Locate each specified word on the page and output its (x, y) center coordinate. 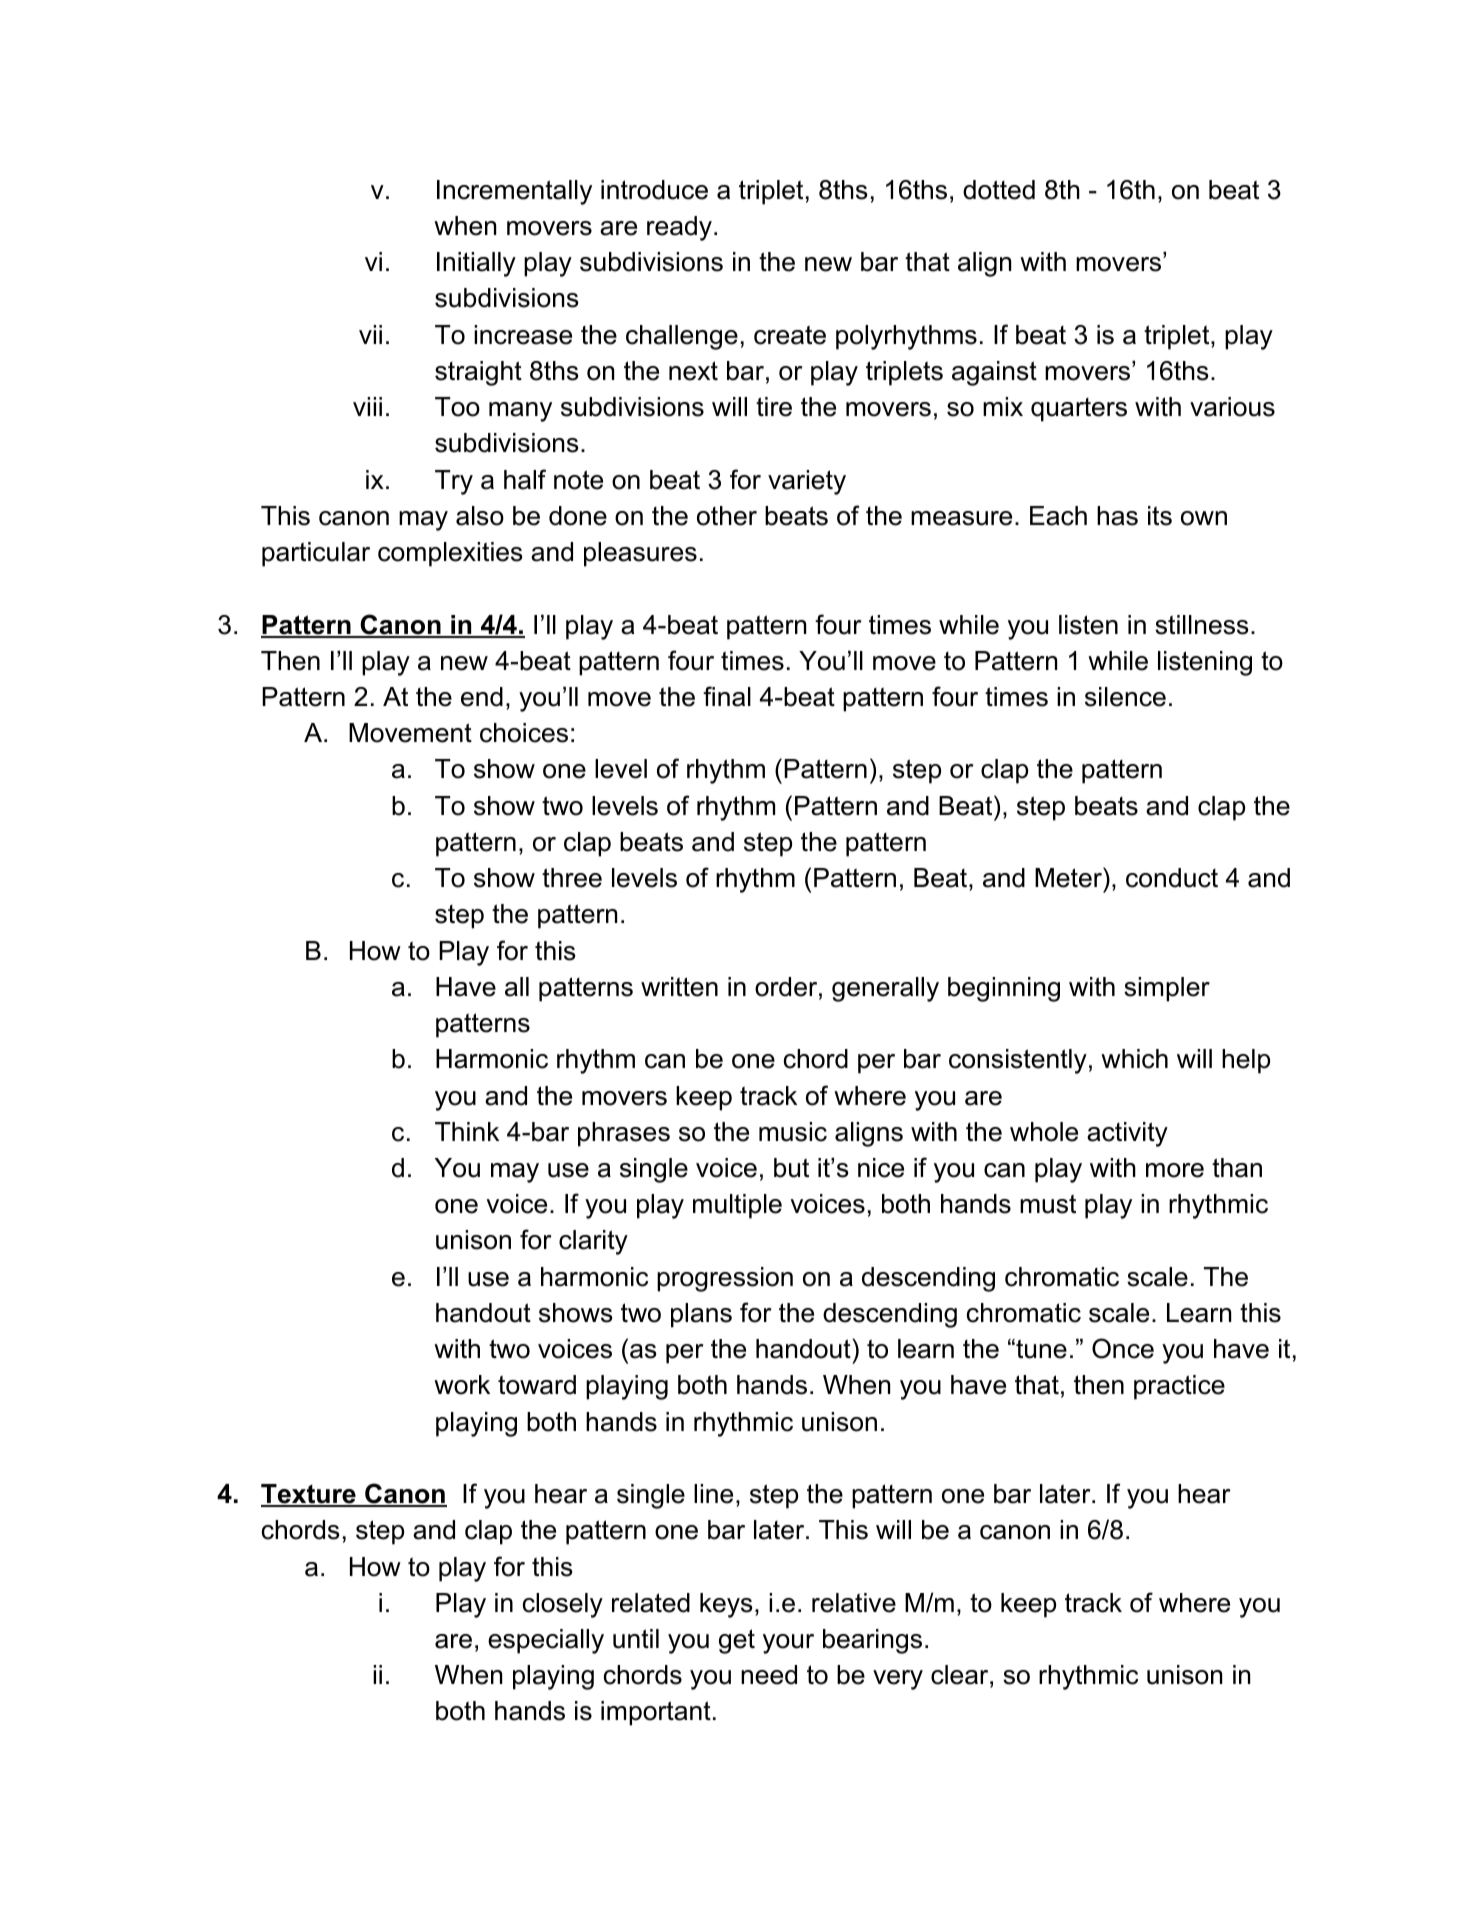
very (898, 1680)
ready (679, 228)
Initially (476, 264)
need (769, 1675)
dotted (999, 190)
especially (546, 1641)
